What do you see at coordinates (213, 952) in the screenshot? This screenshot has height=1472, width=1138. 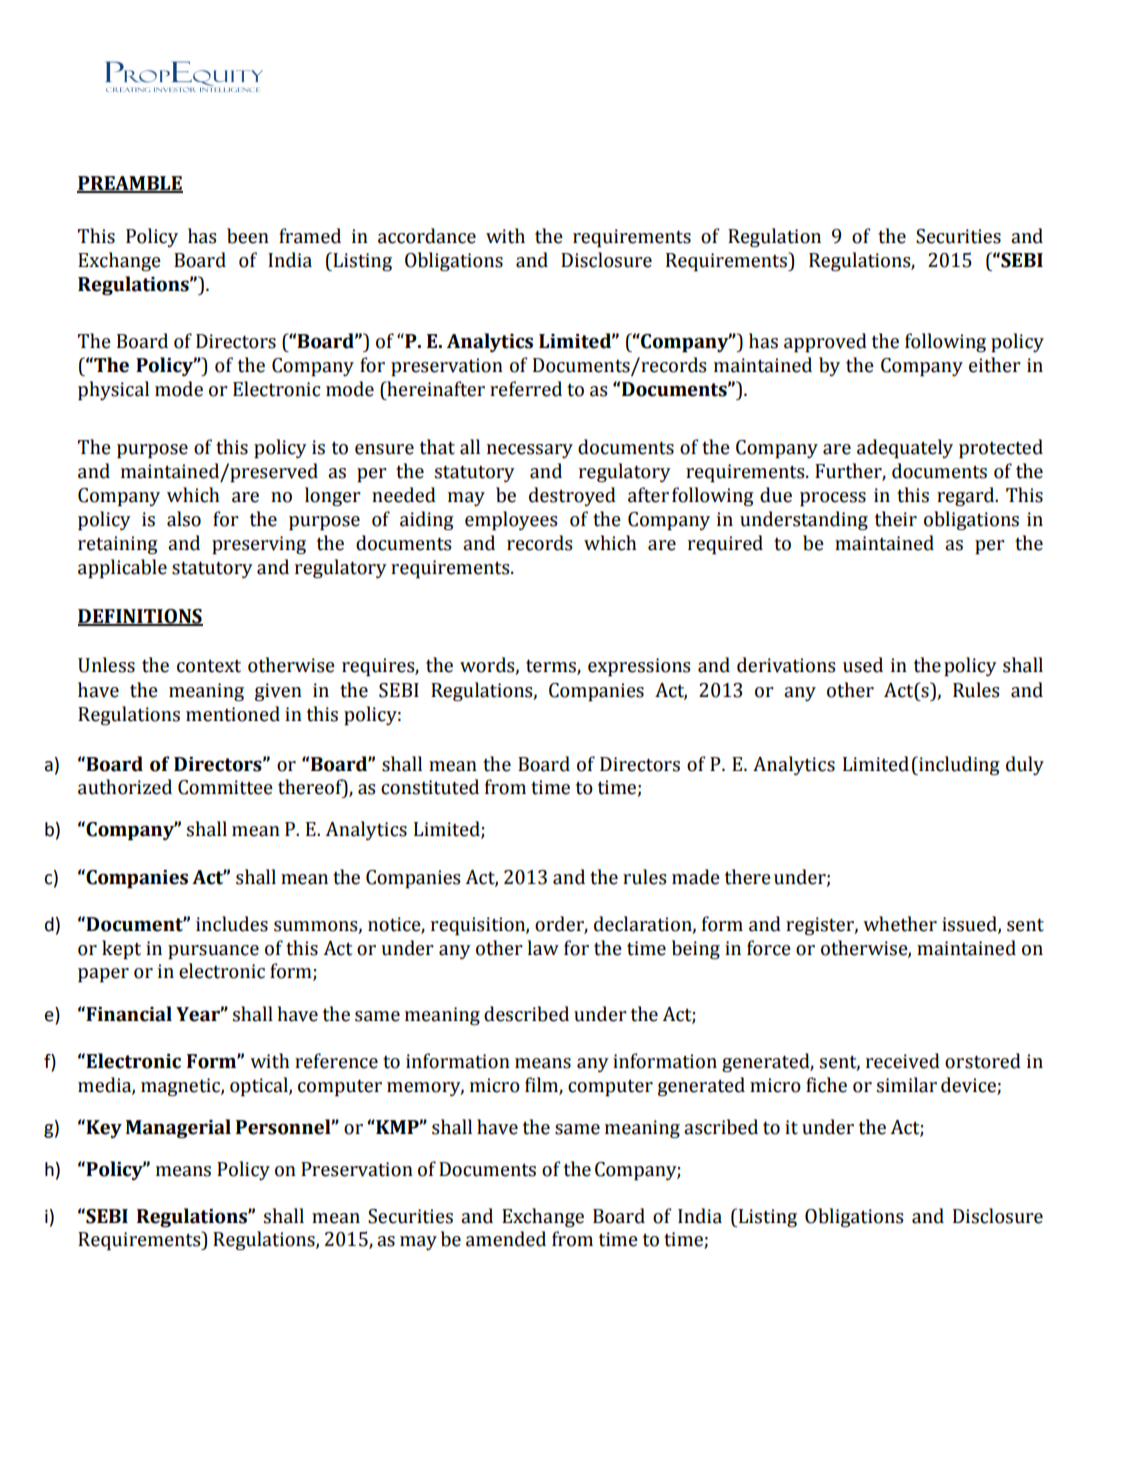 I see `pursuance` at bounding box center [213, 952].
